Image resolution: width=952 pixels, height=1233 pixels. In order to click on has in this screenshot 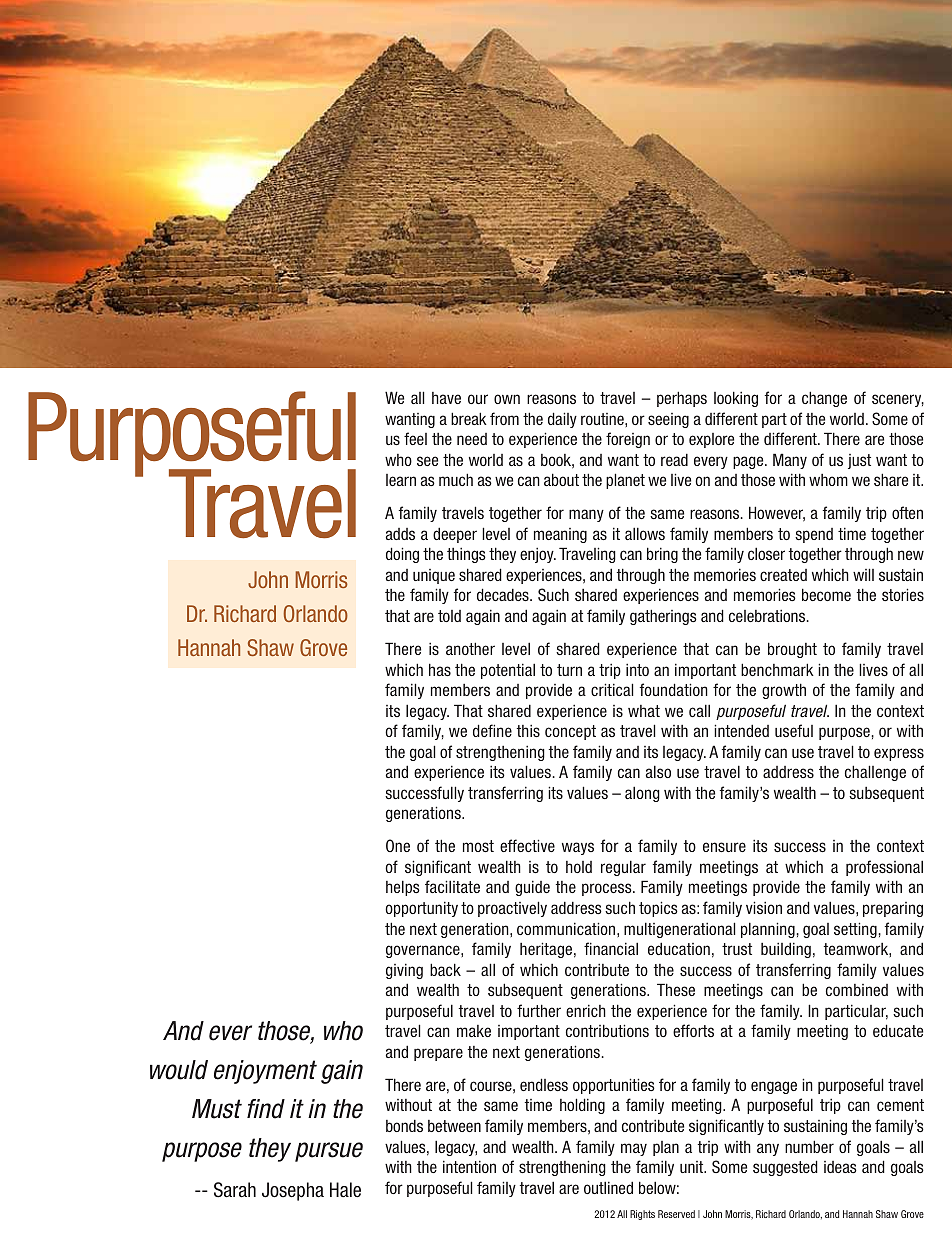, I will do `click(440, 669)`.
